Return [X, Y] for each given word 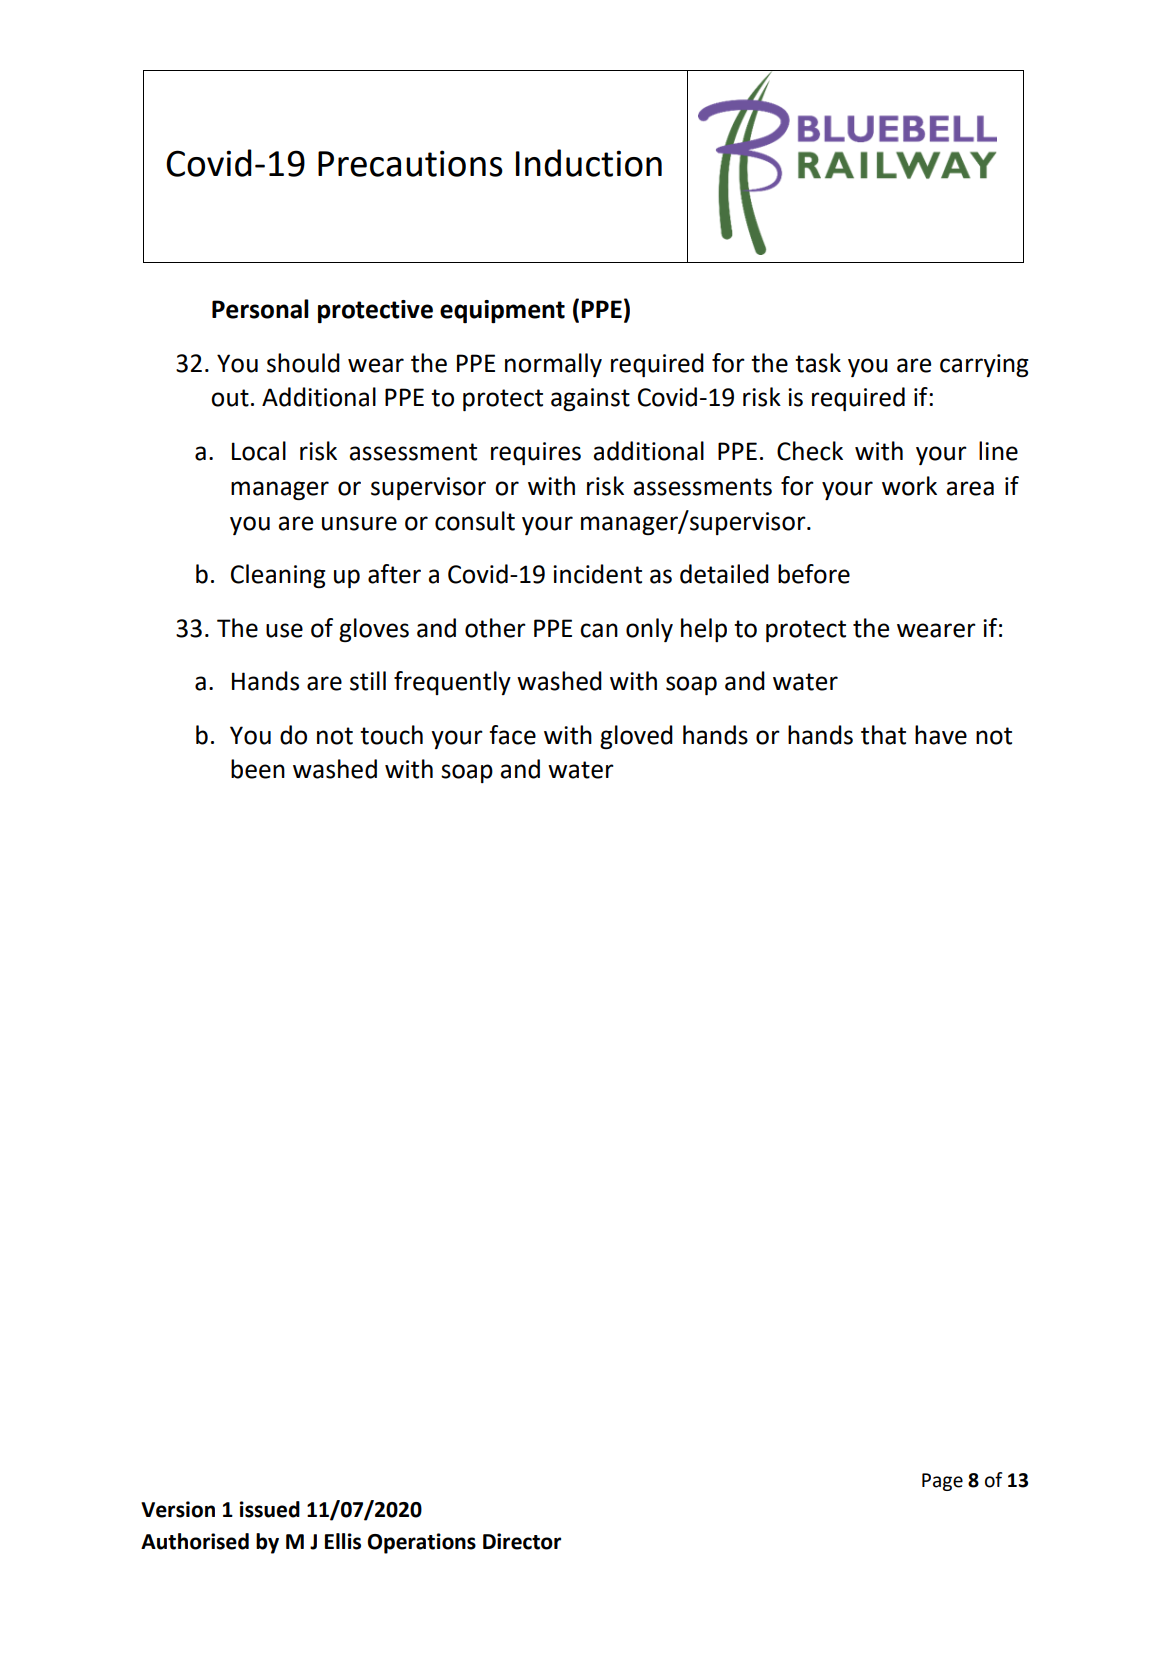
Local [259, 451]
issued [270, 1509]
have [941, 735]
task [818, 363]
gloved [636, 737]
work [909, 486]
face [512, 735]
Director [522, 1541]
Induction [589, 163]
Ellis [343, 1541]
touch [391, 735]
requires [536, 453]
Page [942, 1482]
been [258, 769]
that [883, 735]
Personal [260, 309]
